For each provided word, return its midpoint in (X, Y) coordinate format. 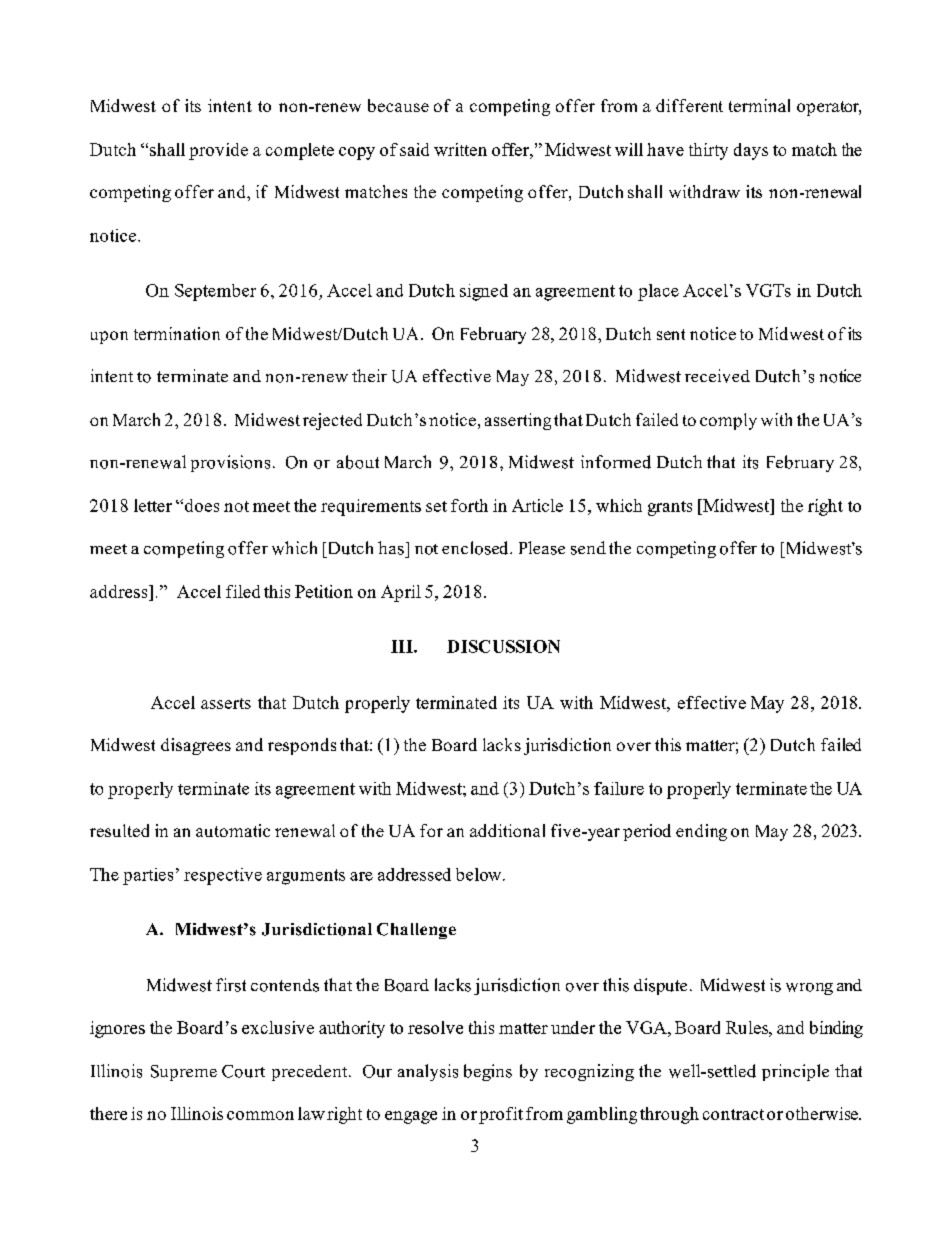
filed (243, 591)
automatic (233, 830)
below (480, 874)
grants (670, 508)
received (717, 376)
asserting (518, 421)
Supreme (184, 1073)
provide (218, 151)
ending (701, 832)
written (460, 149)
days (751, 151)
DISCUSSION (503, 646)
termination (177, 333)
